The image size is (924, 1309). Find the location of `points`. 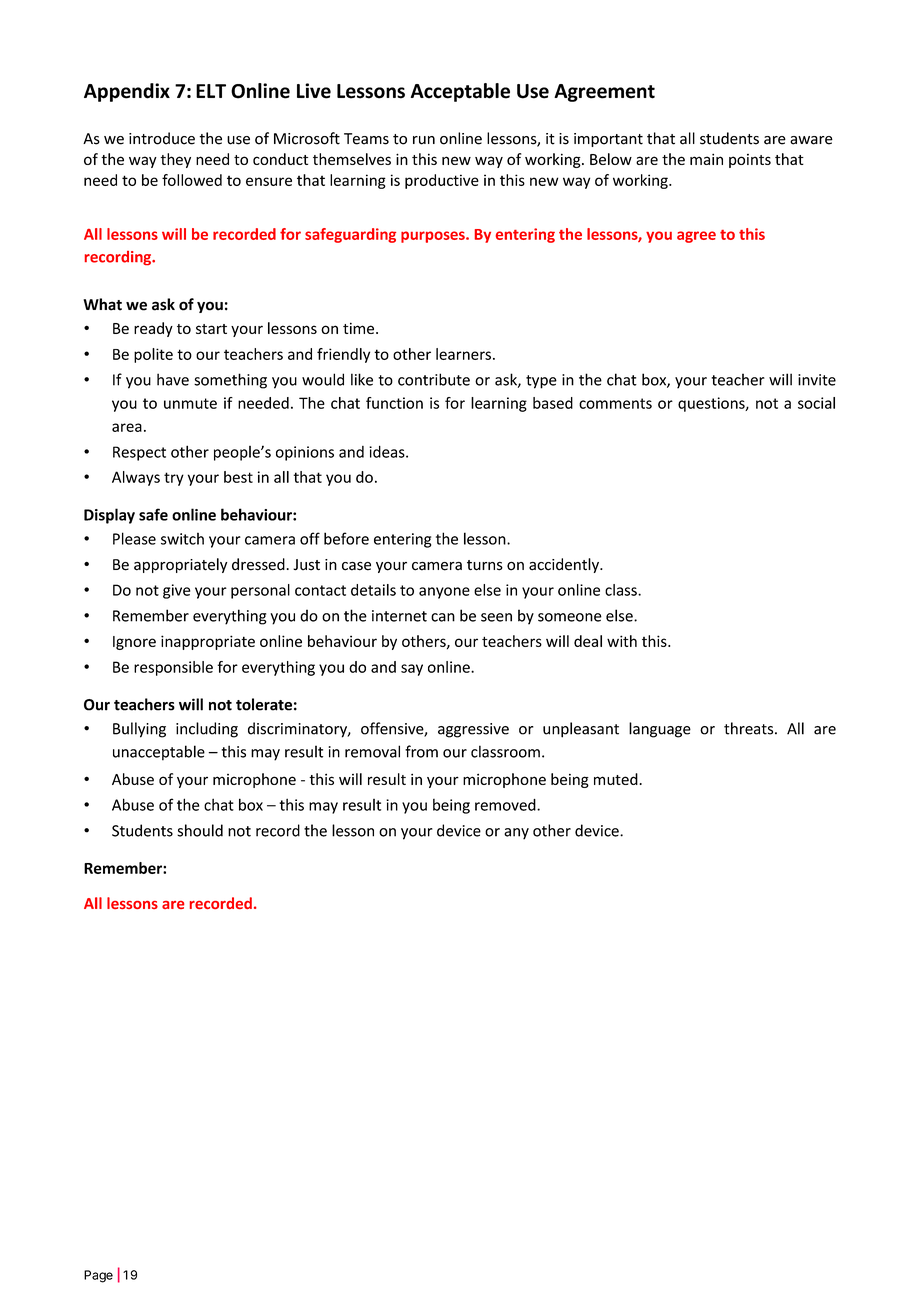

points is located at coordinates (750, 161).
